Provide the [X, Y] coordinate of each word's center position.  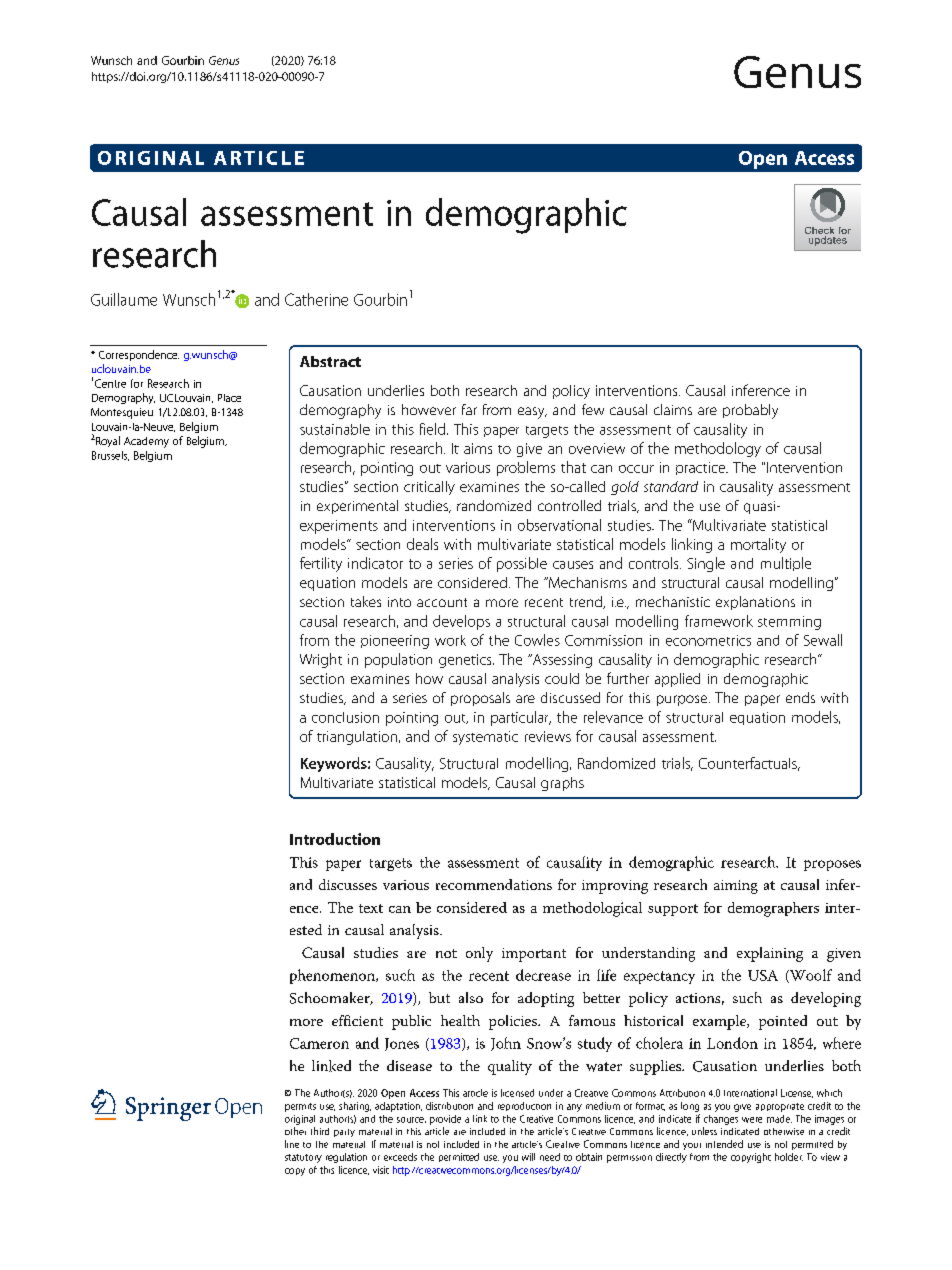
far [469, 409]
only [479, 954]
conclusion [345, 717]
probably [750, 411]
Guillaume [124, 299]
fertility [321, 564]
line [292, 1144]
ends [800, 697]
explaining [770, 954]
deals [422, 544]
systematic [485, 738]
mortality [758, 545]
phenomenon [333, 976]
